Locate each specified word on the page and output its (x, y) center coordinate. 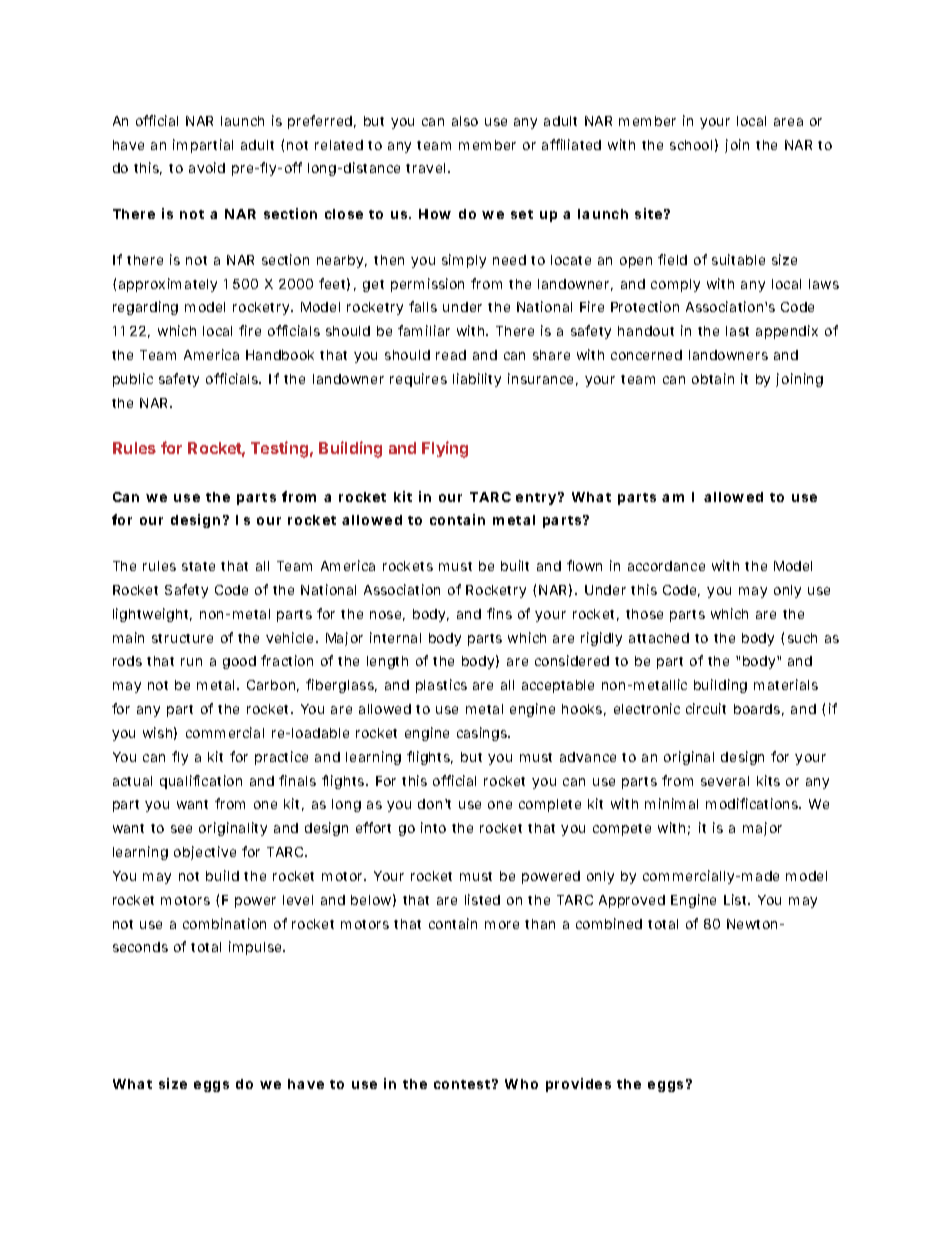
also (465, 121)
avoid (207, 167)
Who (521, 1084)
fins (499, 613)
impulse (256, 948)
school (691, 145)
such (802, 638)
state (198, 566)
